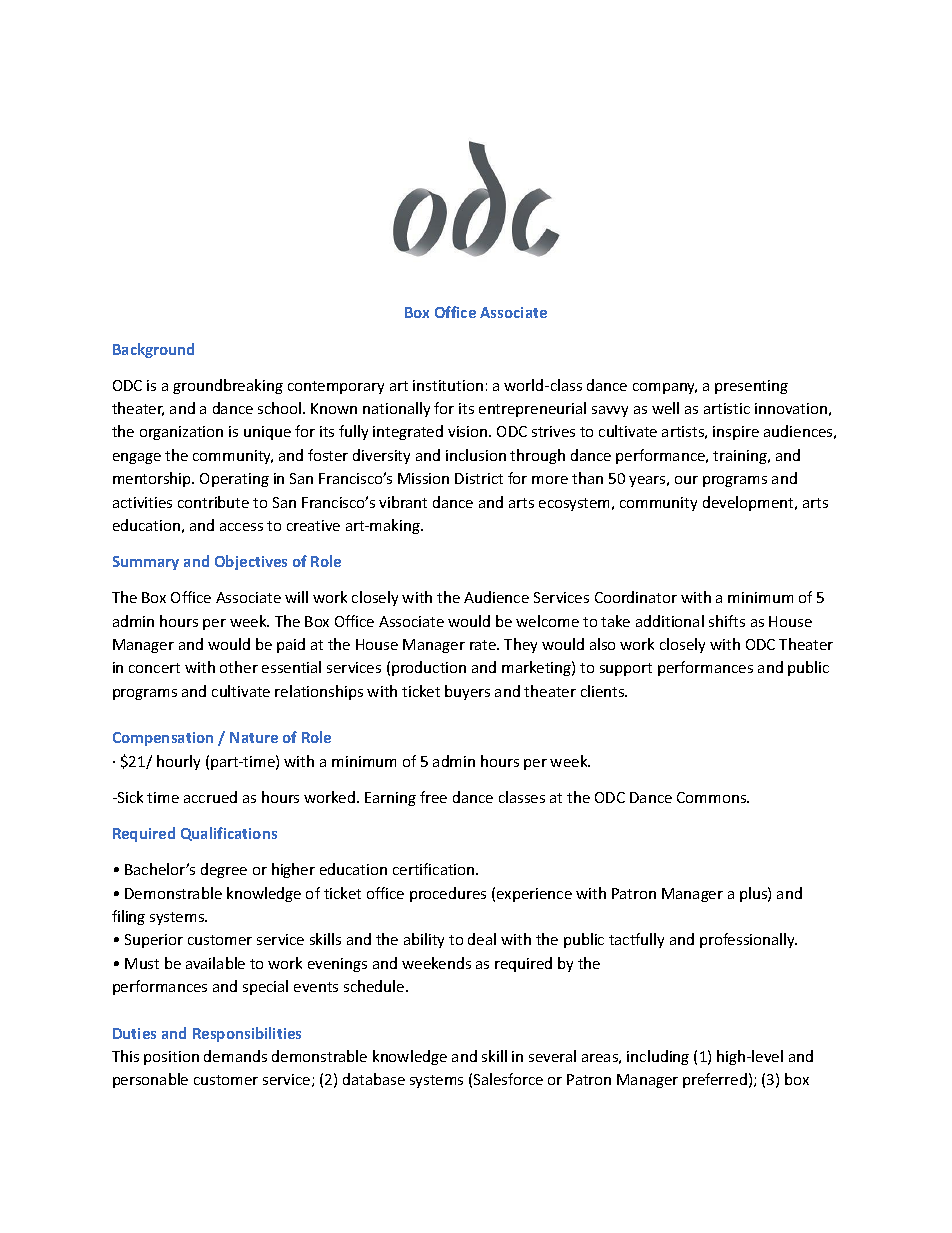 This screenshot has width=952, height=1233. What do you see at coordinates (604, 691) in the screenshot?
I see `clients` at bounding box center [604, 691].
